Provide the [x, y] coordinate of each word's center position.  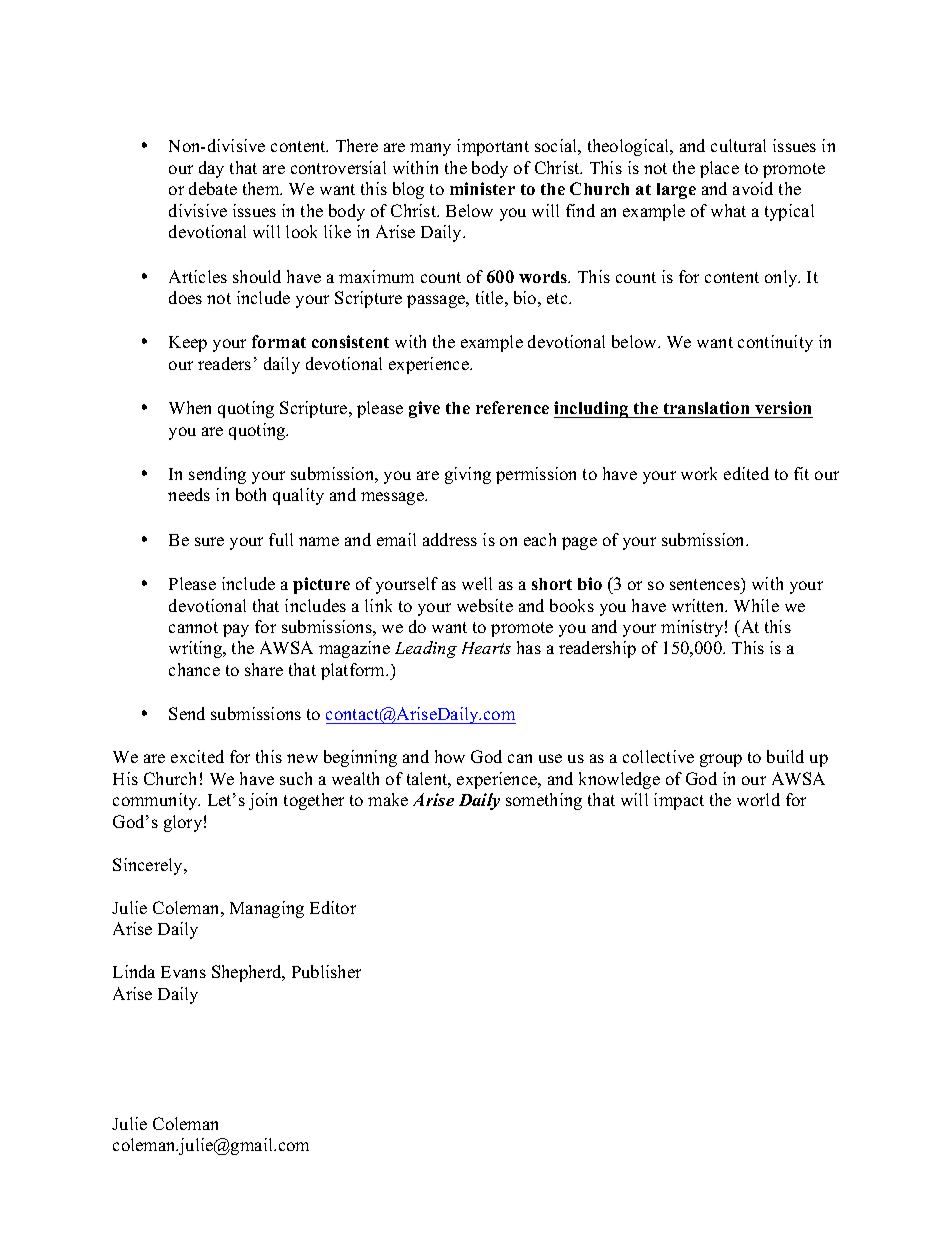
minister [482, 188]
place [719, 169]
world [758, 799]
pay [236, 630]
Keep [188, 344]
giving [468, 475]
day [211, 169]
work [699, 473]
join [263, 801]
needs [189, 494]
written [699, 605]
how [450, 756]
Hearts [486, 648]
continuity [775, 343]
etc [558, 298]
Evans [183, 972]
